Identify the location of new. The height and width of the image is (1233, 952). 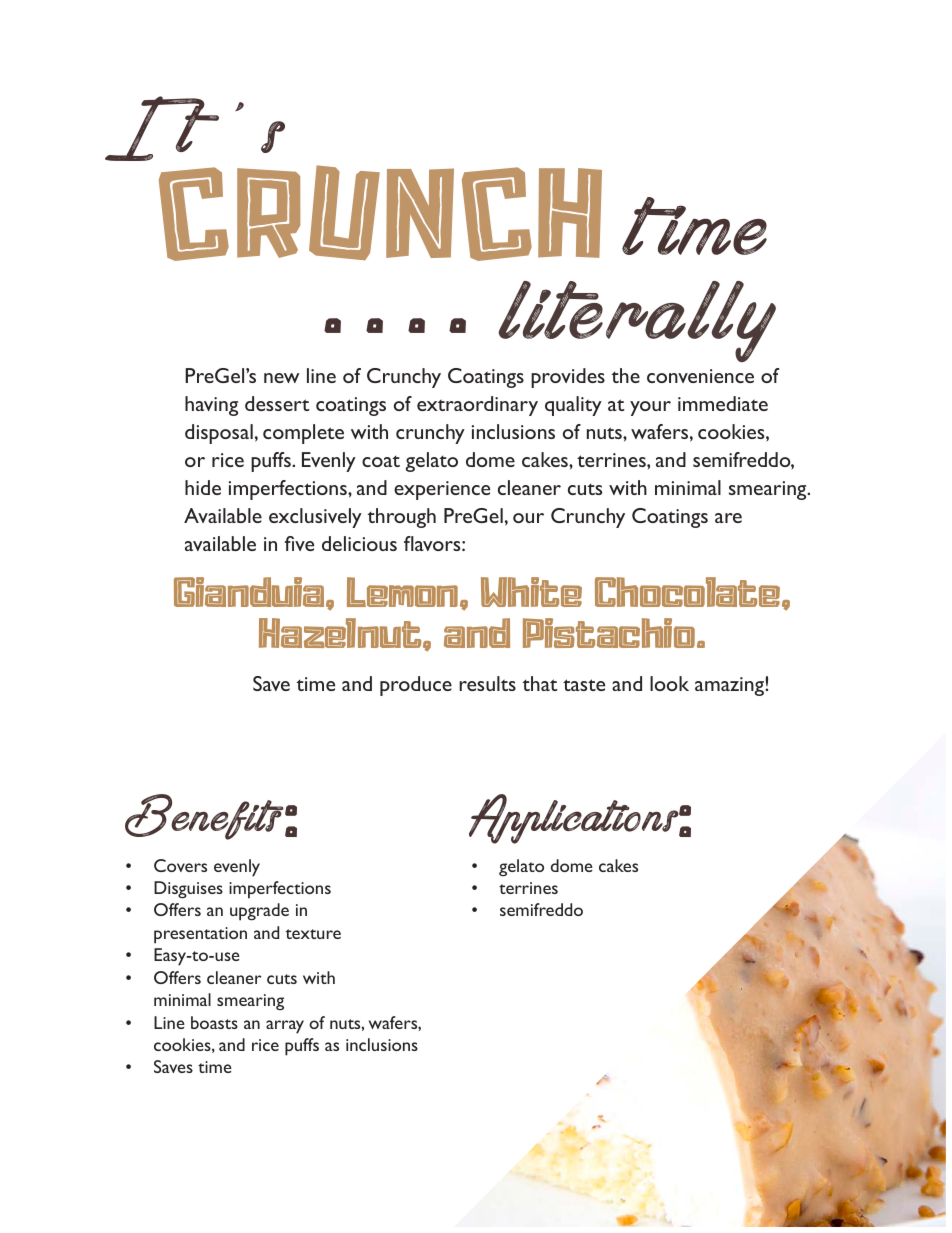
(281, 378).
